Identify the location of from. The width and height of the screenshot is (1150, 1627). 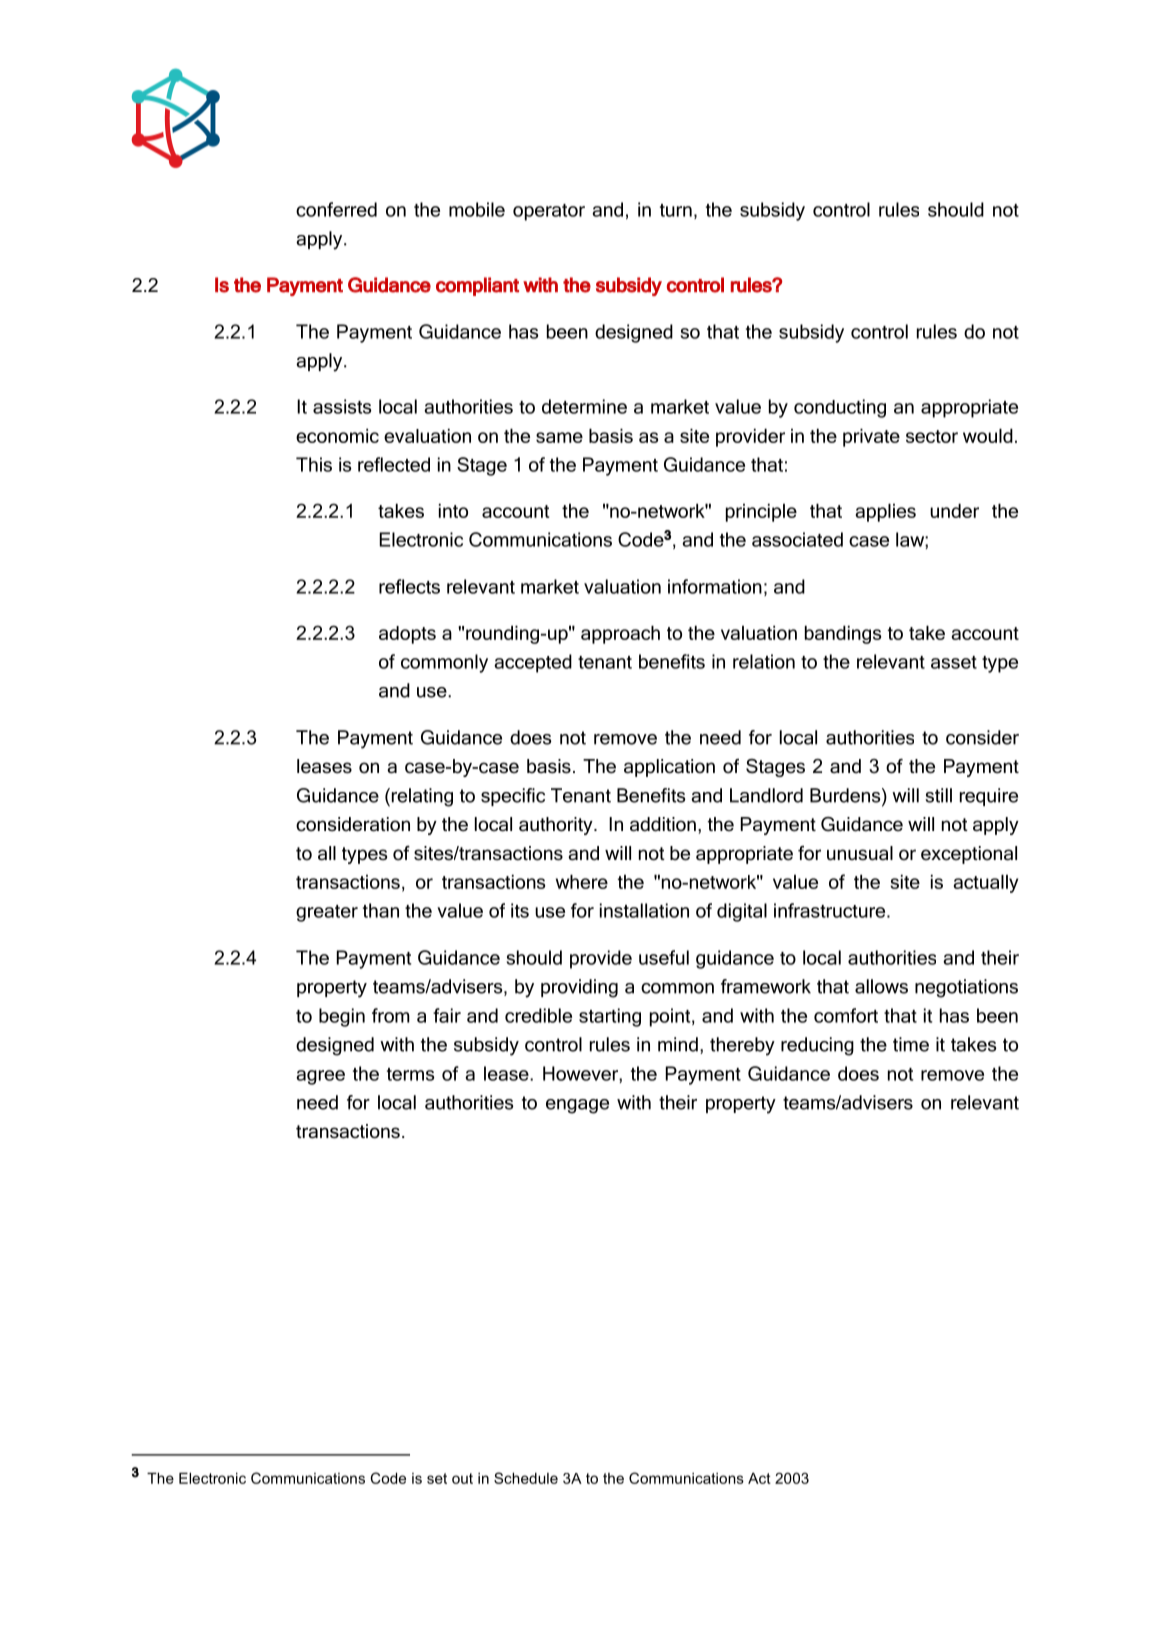
(391, 1015).
